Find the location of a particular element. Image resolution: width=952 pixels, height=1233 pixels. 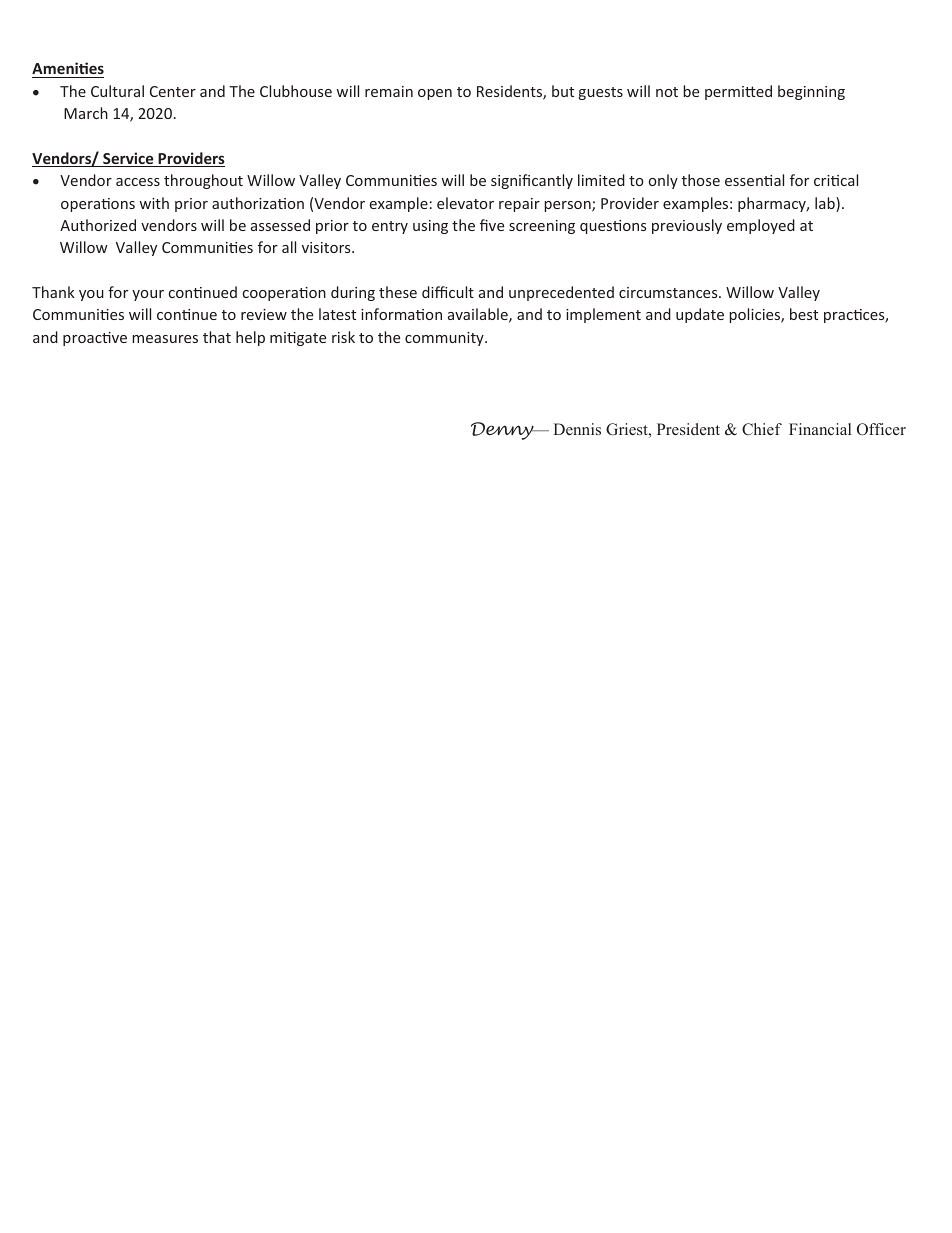

best is located at coordinates (804, 314).
